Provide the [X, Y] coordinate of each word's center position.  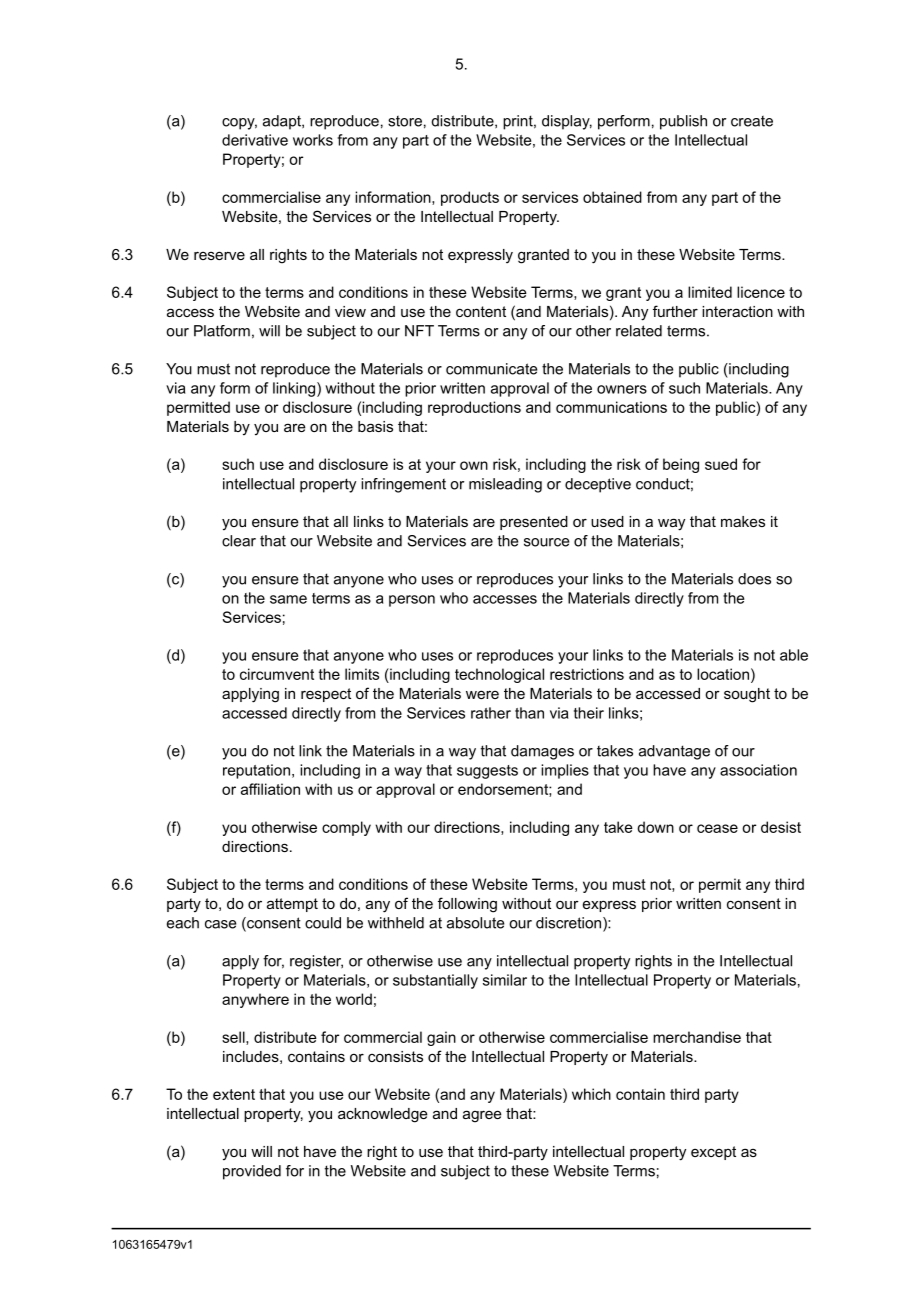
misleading [505, 485]
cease [717, 828]
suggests [487, 772]
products [470, 198]
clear [239, 541]
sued [721, 464]
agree [482, 1116]
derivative [255, 140]
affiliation [270, 789]
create [752, 121]
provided [252, 1172]
